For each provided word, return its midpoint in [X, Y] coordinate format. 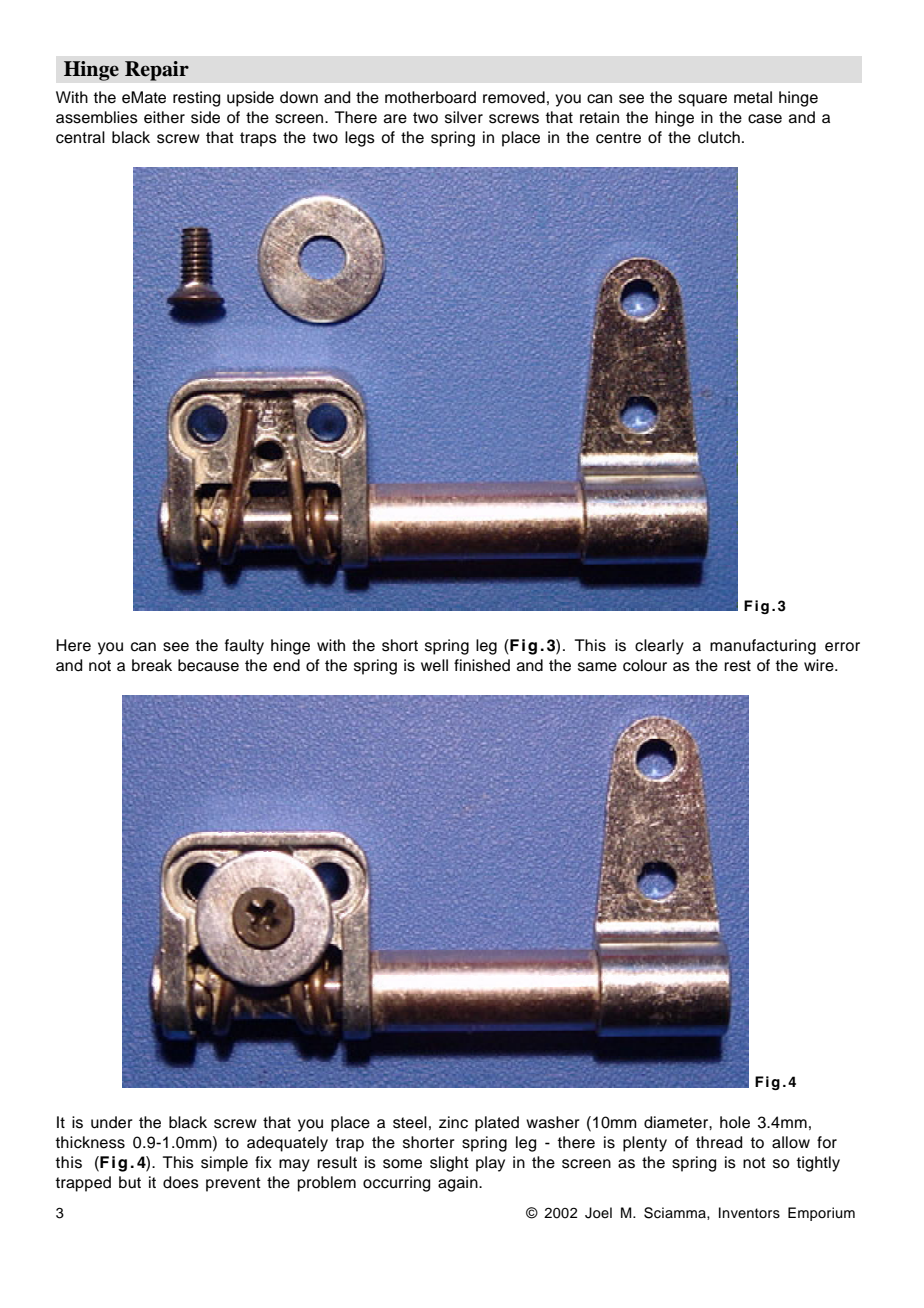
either [164, 117]
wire [820, 665]
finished [482, 665]
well [434, 665]
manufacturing [763, 647]
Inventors [749, 1213]
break [152, 665]
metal [753, 97]
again [459, 1184]
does [181, 1182]
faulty [244, 647]
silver [464, 117]
